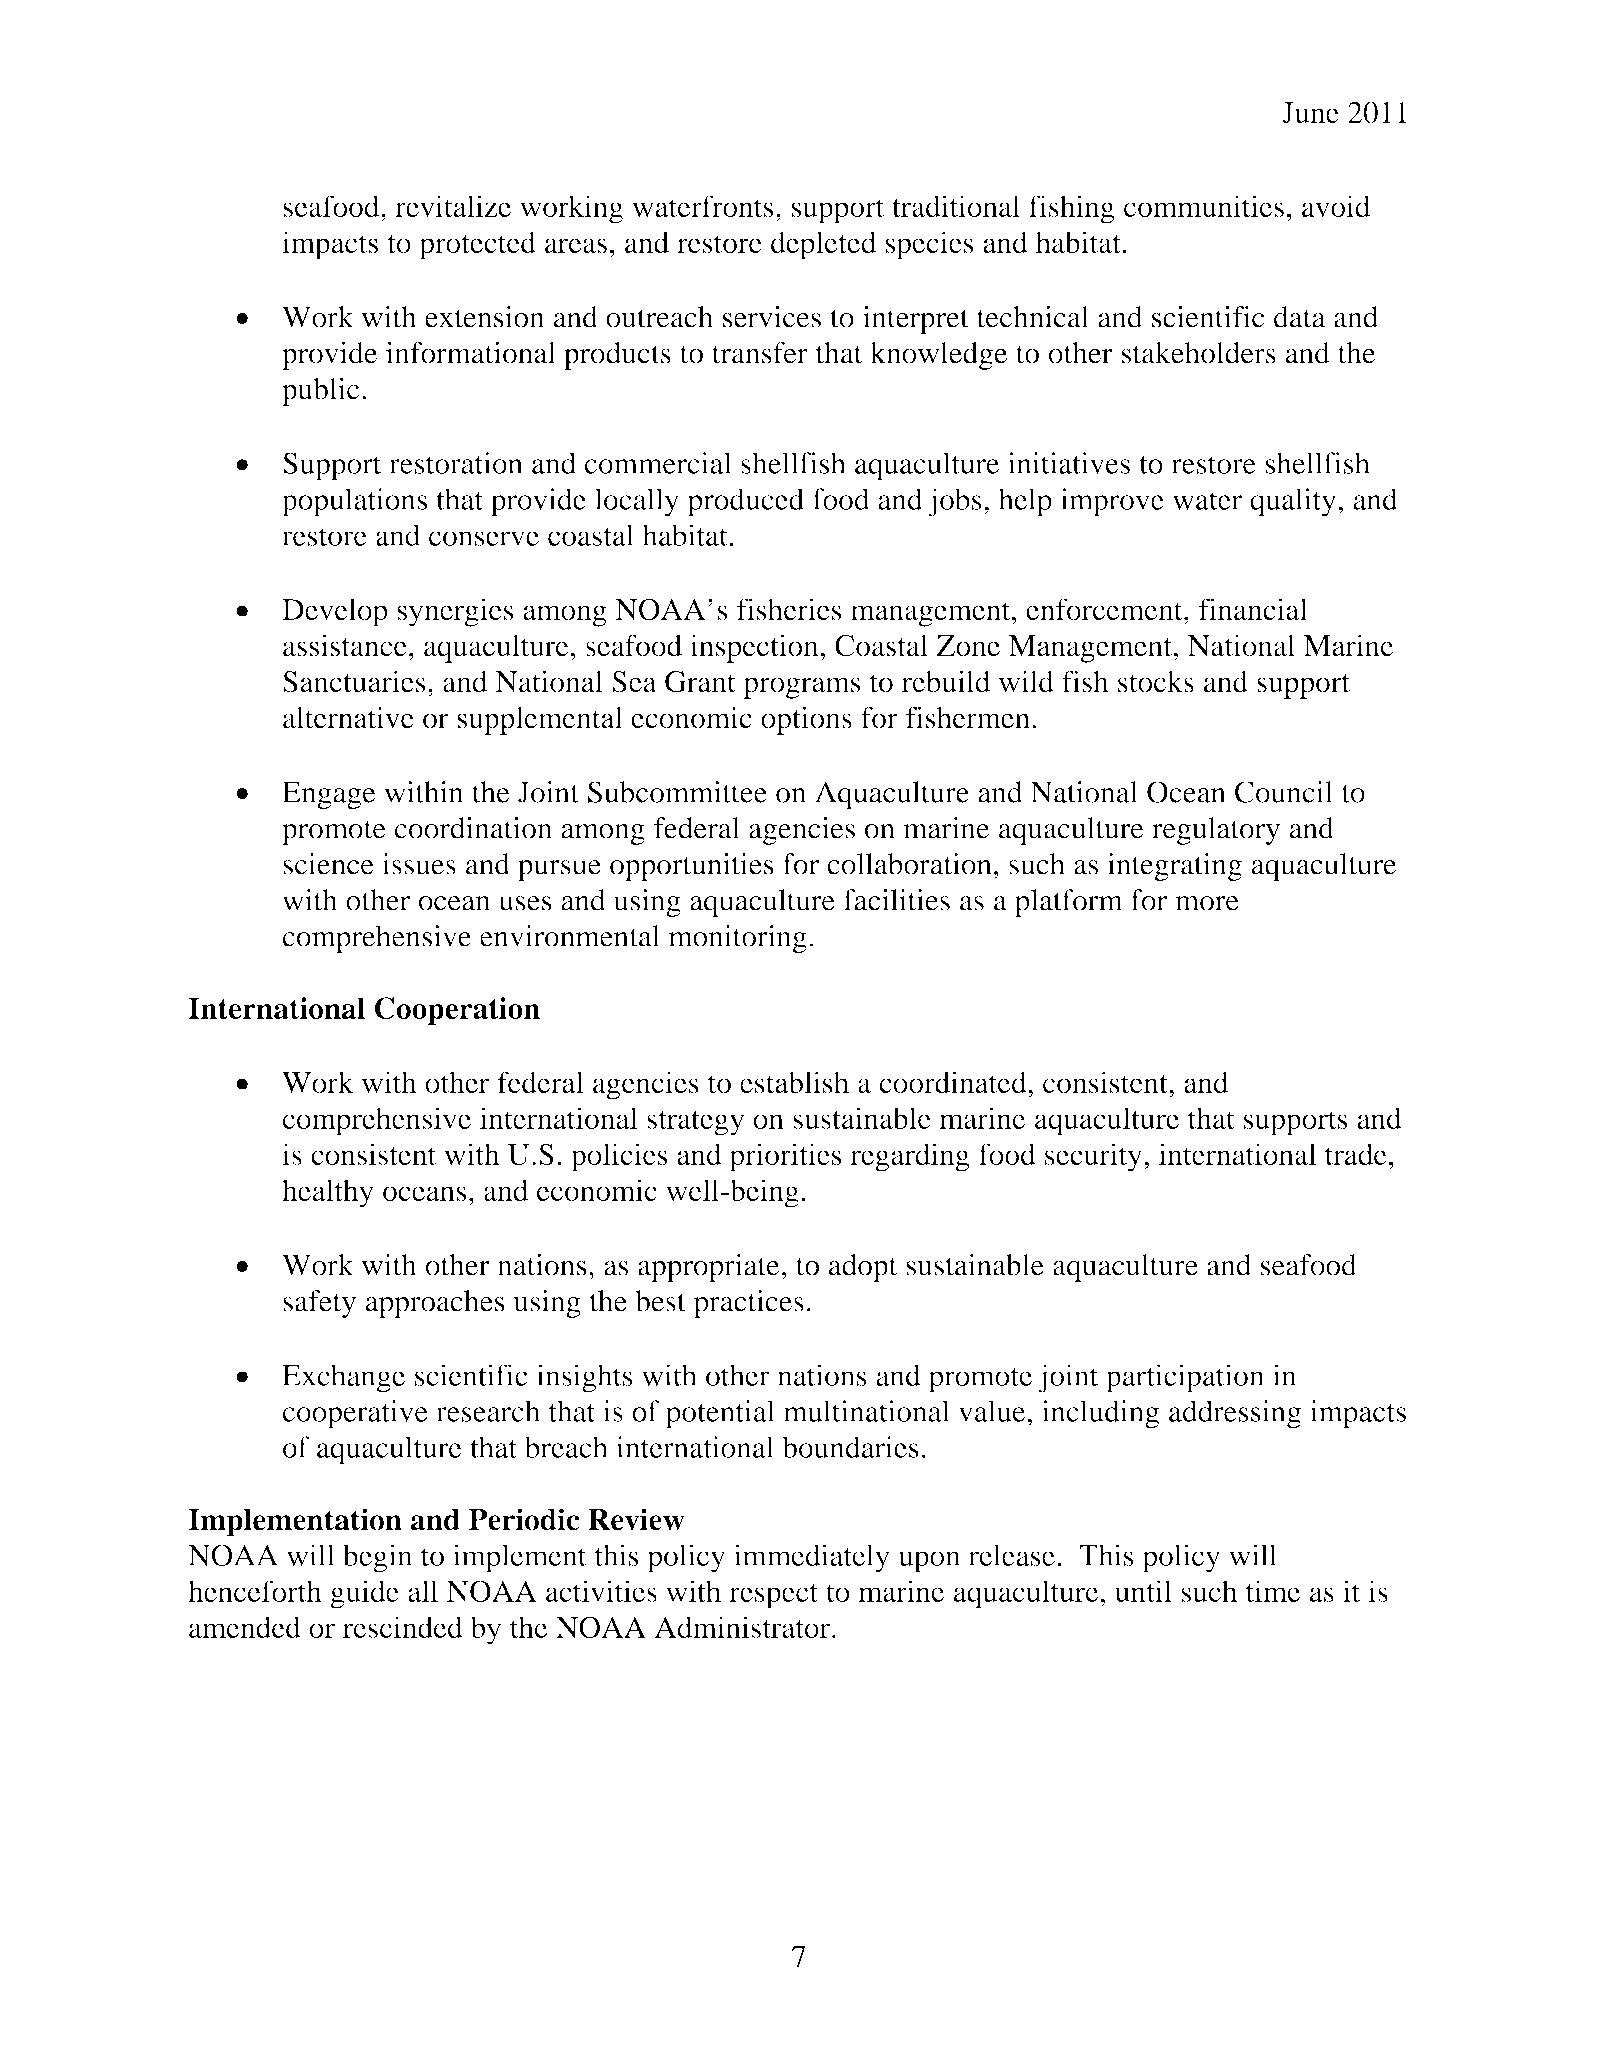  What do you see at coordinates (1204, 206) in the screenshot?
I see `communities` at bounding box center [1204, 206].
